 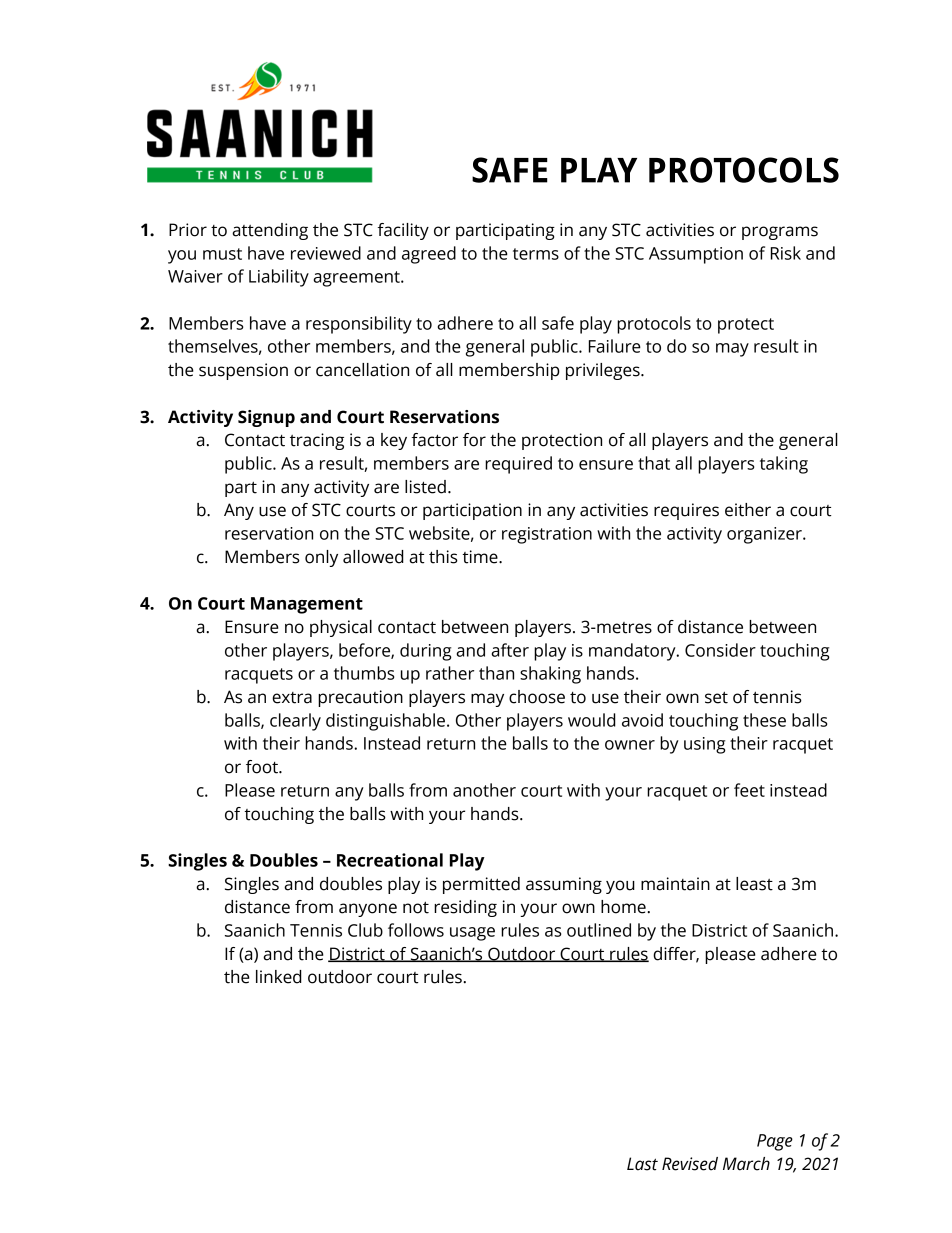 I want to click on Club, so click(x=365, y=930).
